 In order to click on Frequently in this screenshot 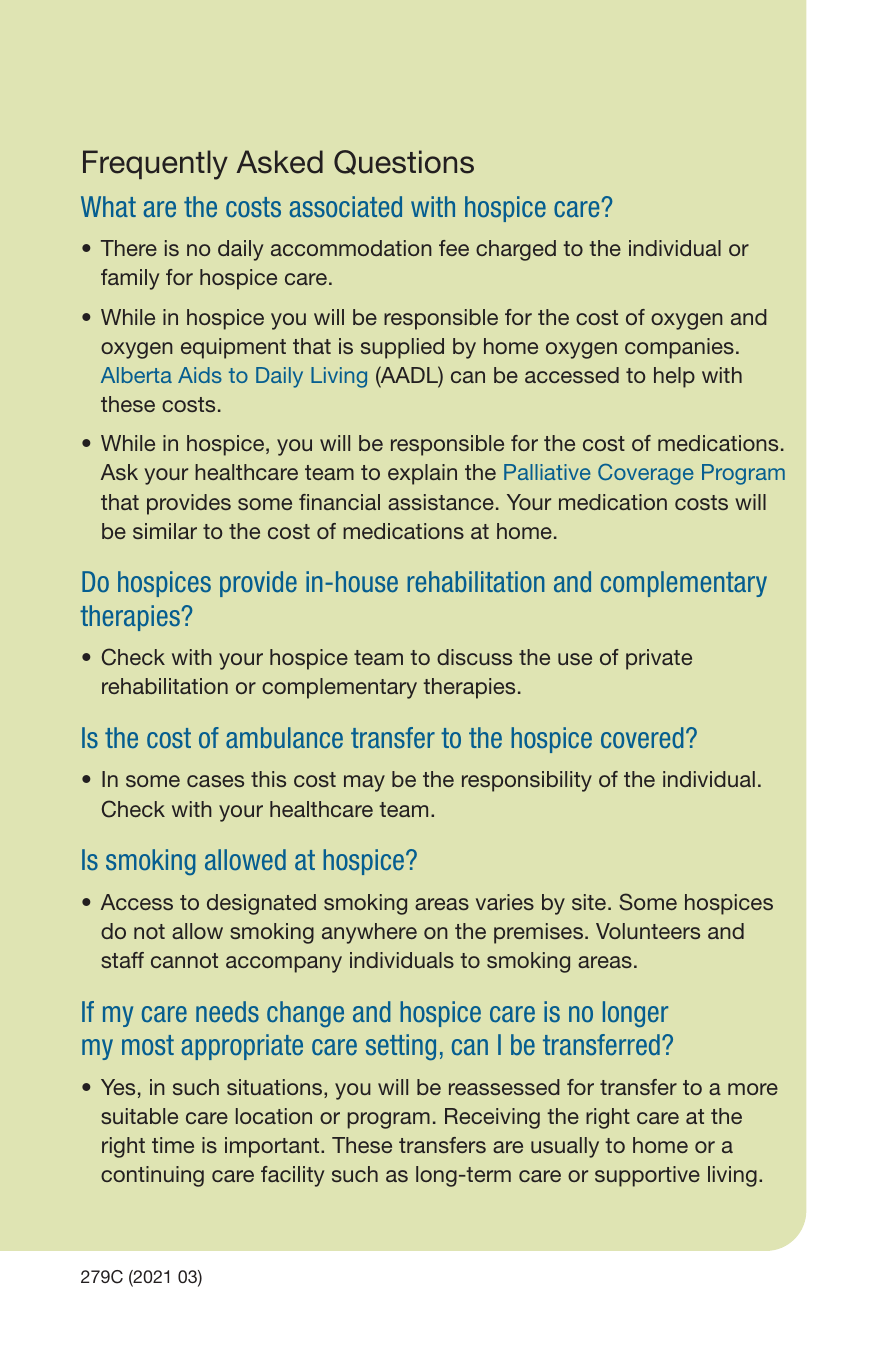, I will do `click(155, 165)`.
